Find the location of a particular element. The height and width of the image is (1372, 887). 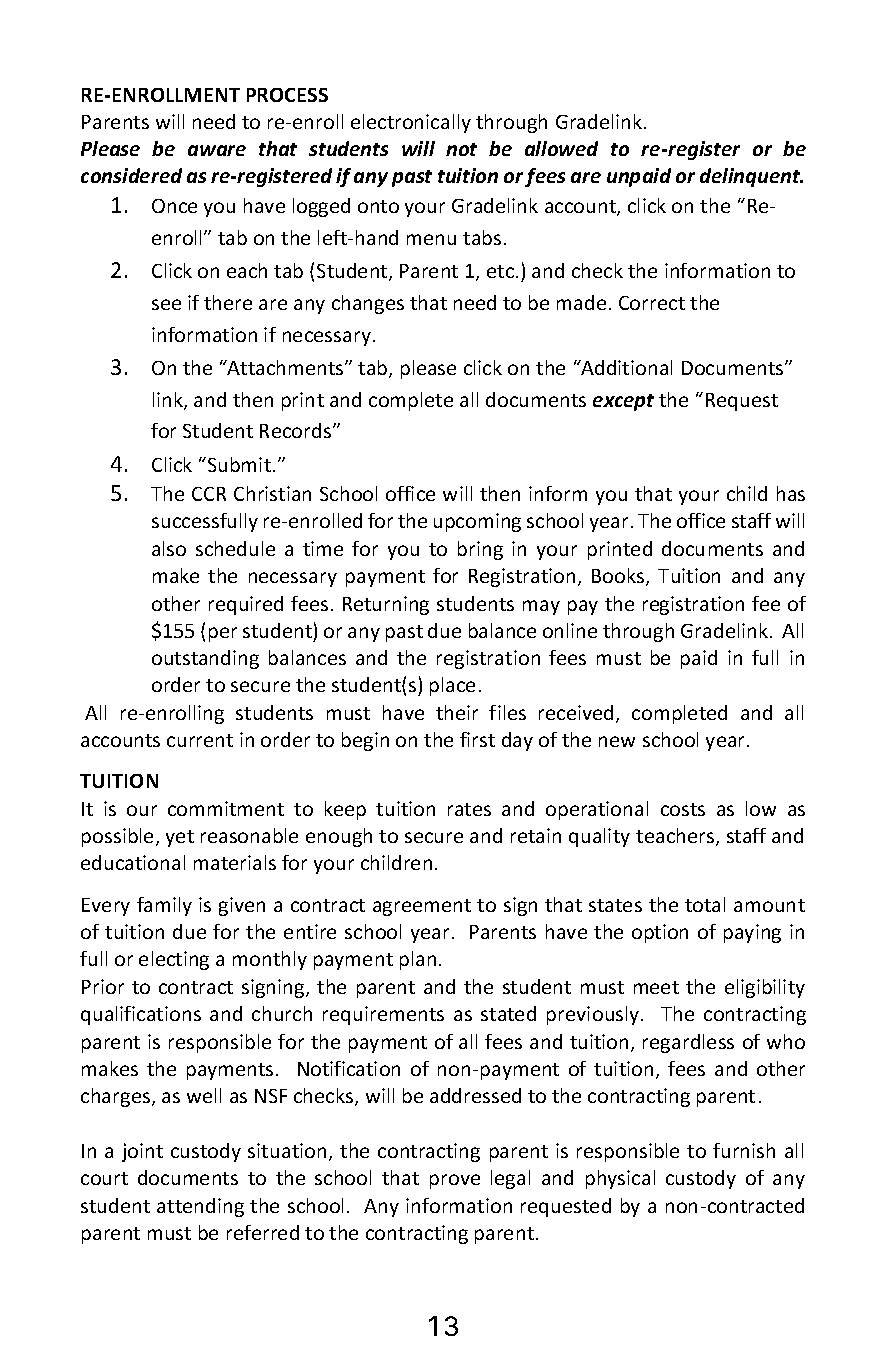

delinquent is located at coordinates (751, 177).
